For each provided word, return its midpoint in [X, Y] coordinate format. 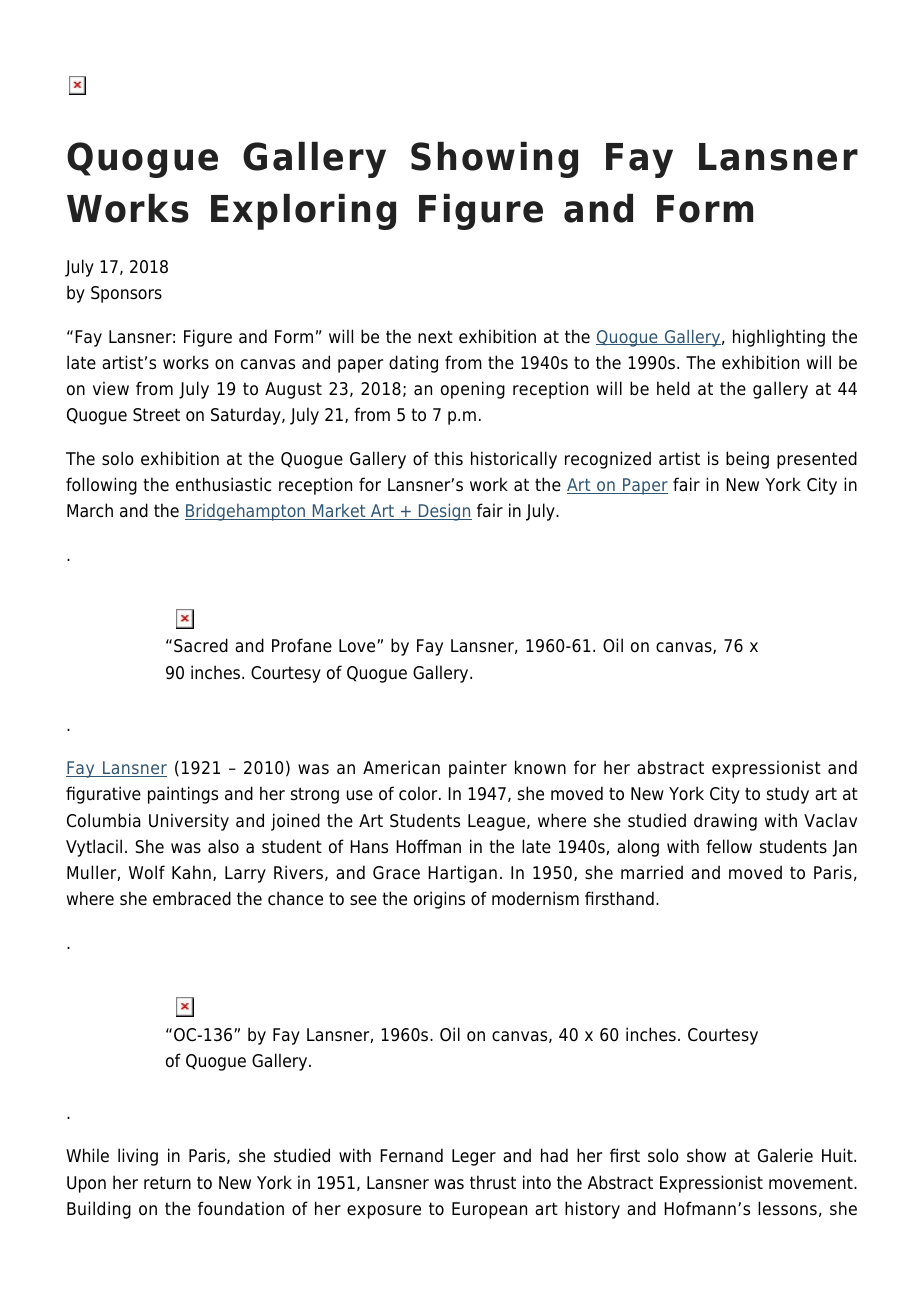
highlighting [779, 338]
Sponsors [126, 294]
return [167, 1183]
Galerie [785, 1155]
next [435, 337]
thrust [493, 1182]
